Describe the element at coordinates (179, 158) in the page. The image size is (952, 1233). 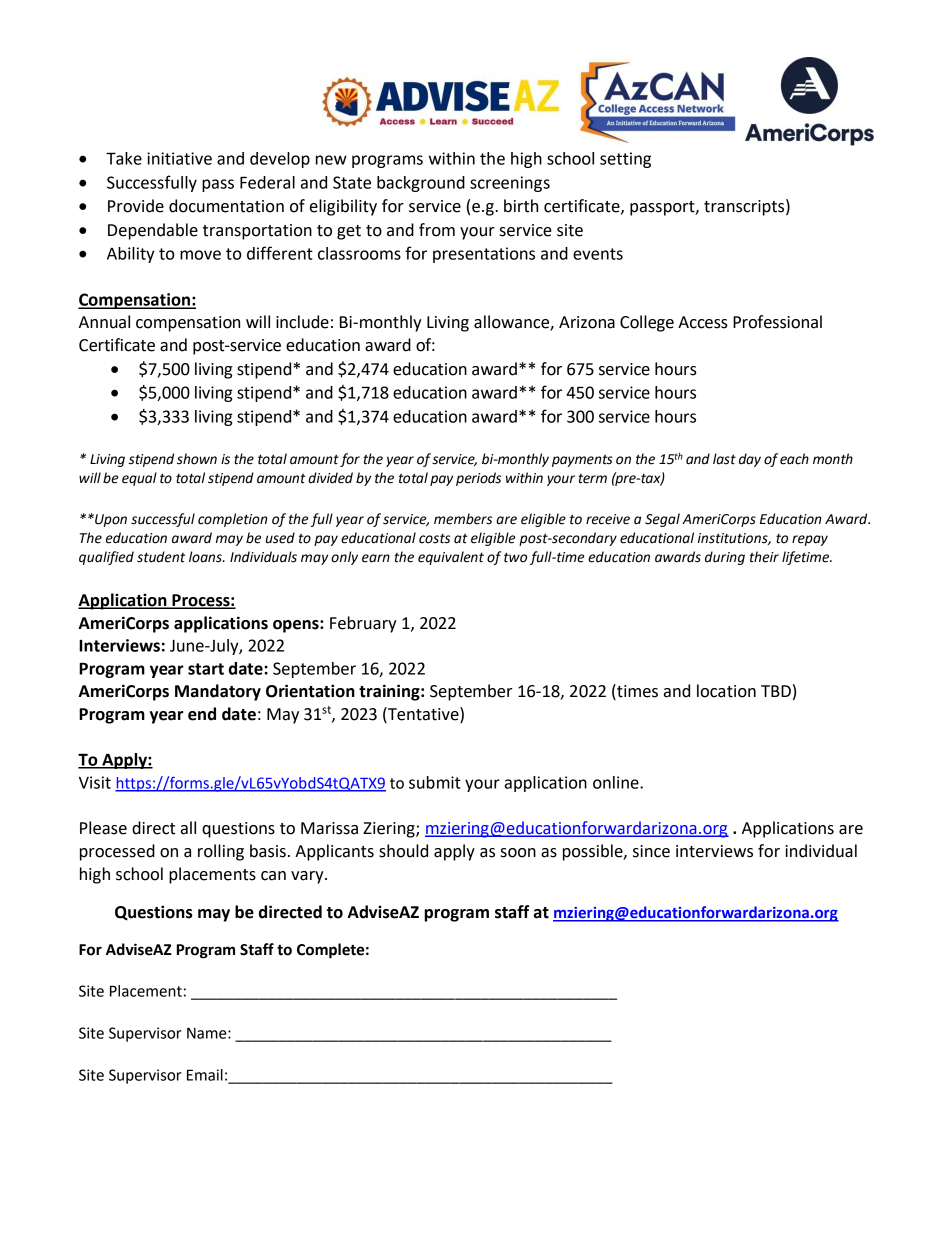
I see `initiative` at that location.
